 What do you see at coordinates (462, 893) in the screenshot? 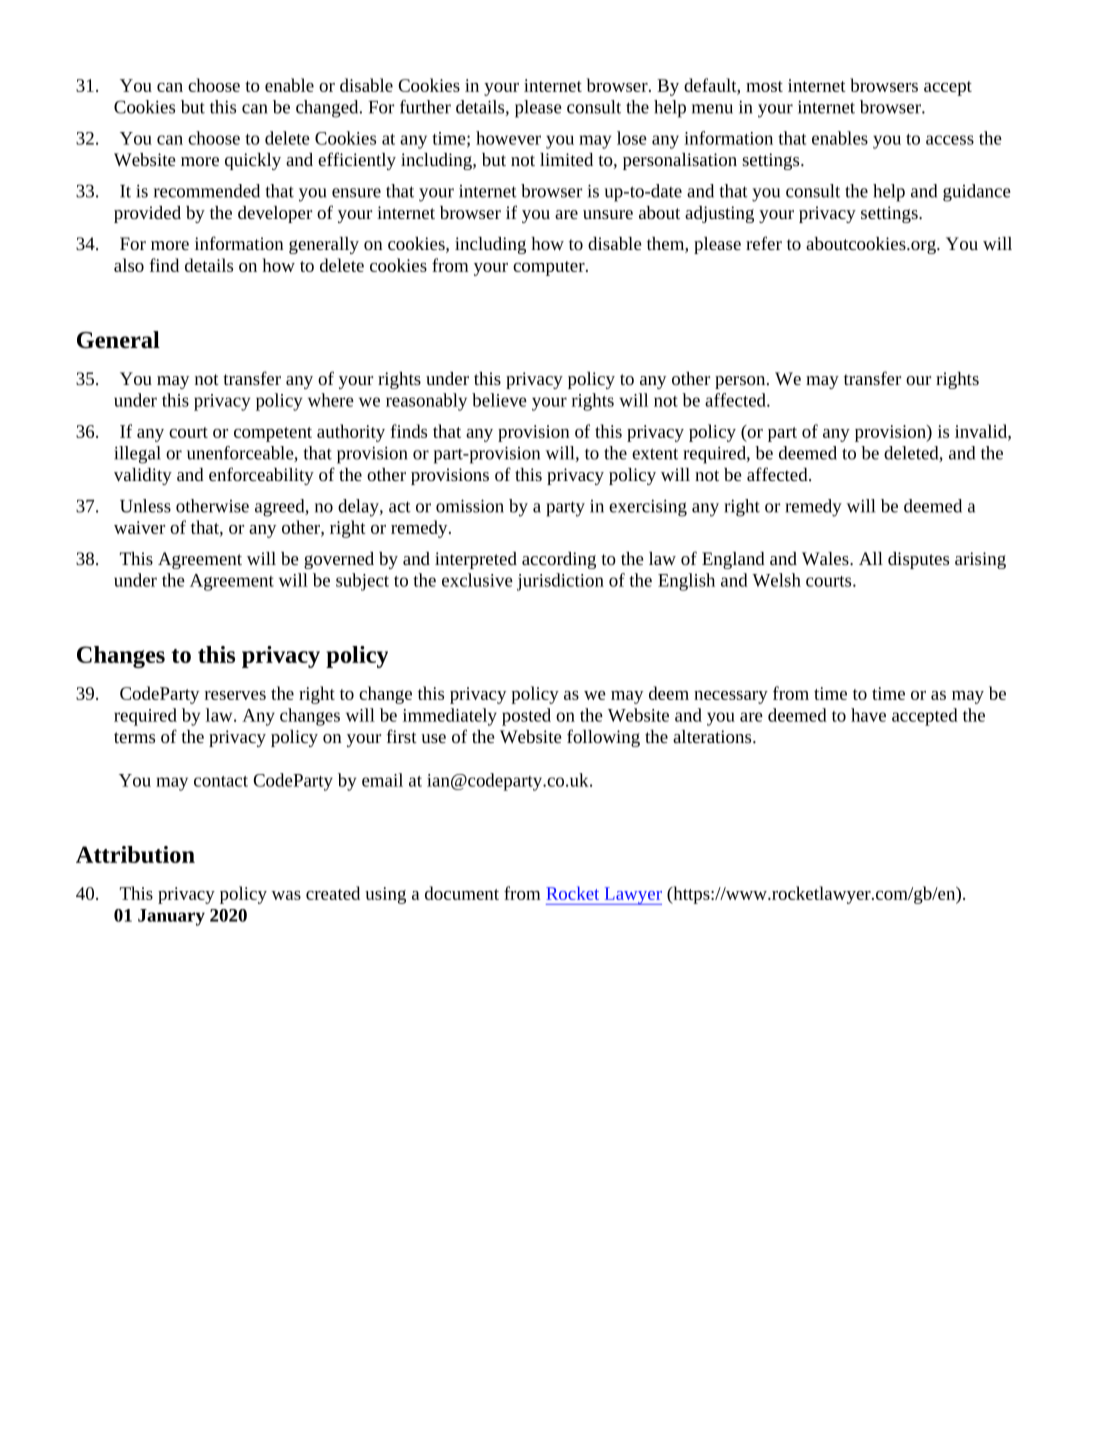
I see `document` at bounding box center [462, 893].
